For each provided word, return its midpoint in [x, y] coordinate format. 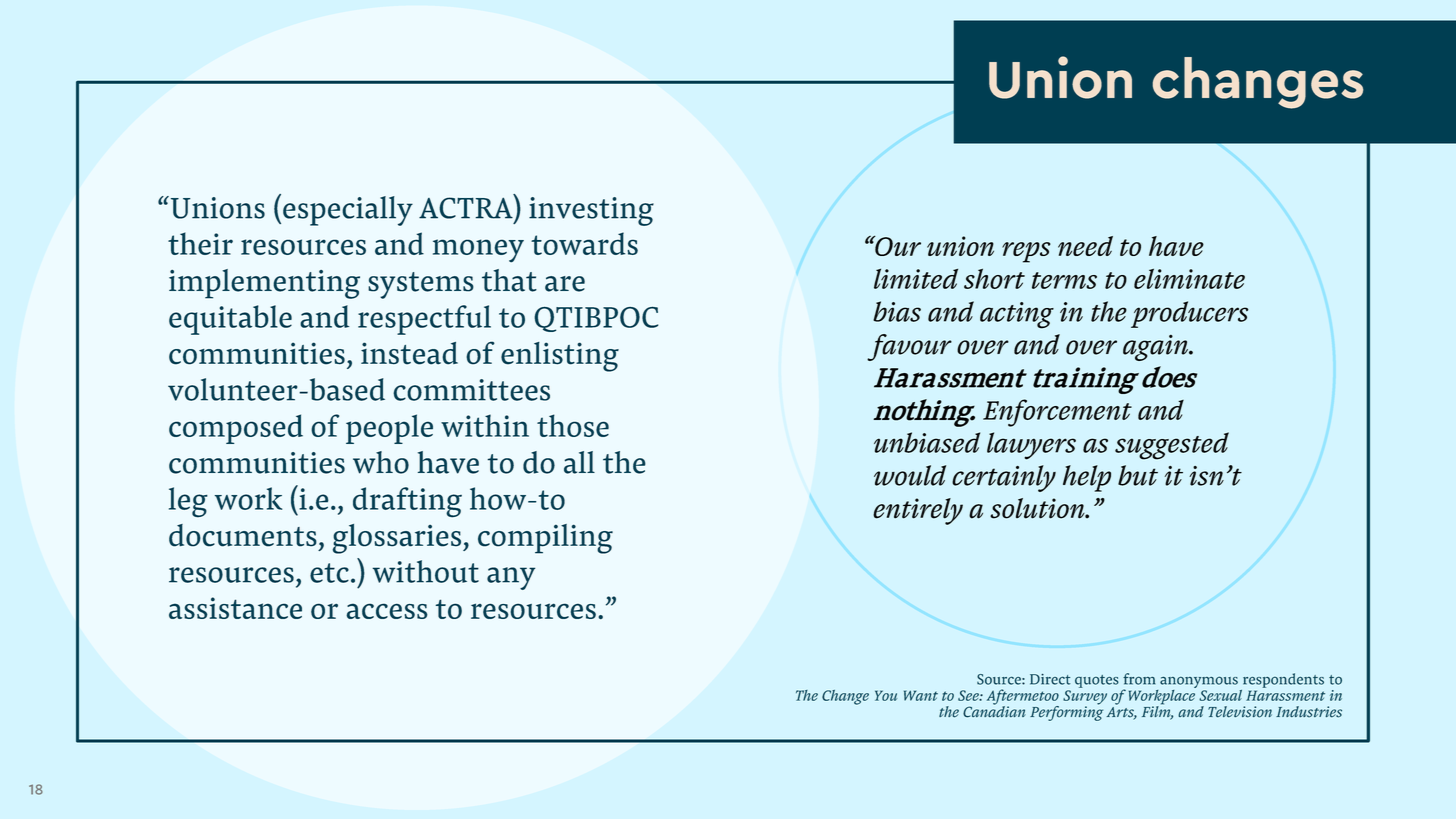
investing [591, 211]
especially [348, 211]
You [886, 695]
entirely [918, 511]
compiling [545, 539]
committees [471, 390]
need [1085, 246]
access [387, 611]
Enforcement [1057, 413]
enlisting [560, 357]
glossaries [398, 539]
